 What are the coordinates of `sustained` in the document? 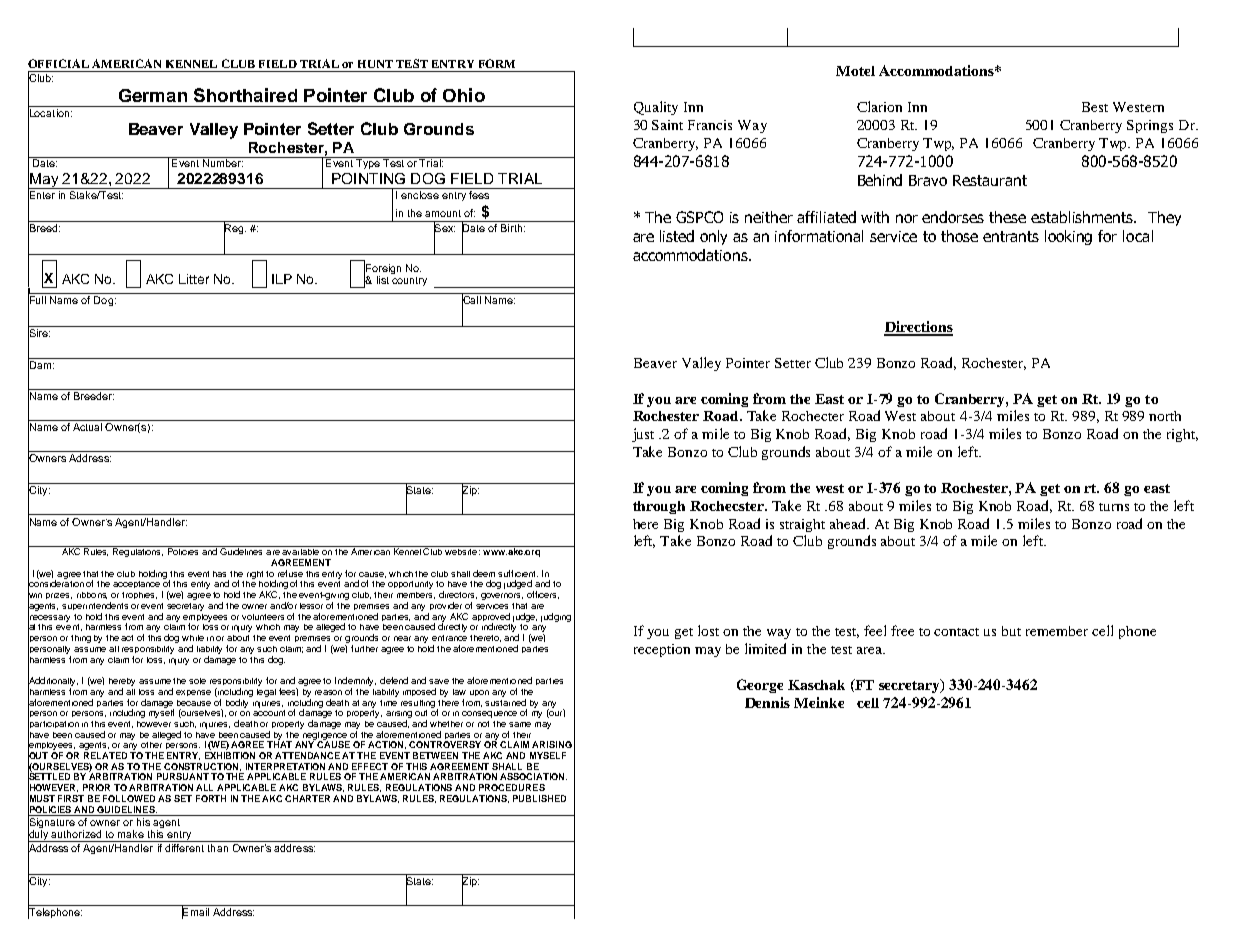 It's located at (505, 701).
